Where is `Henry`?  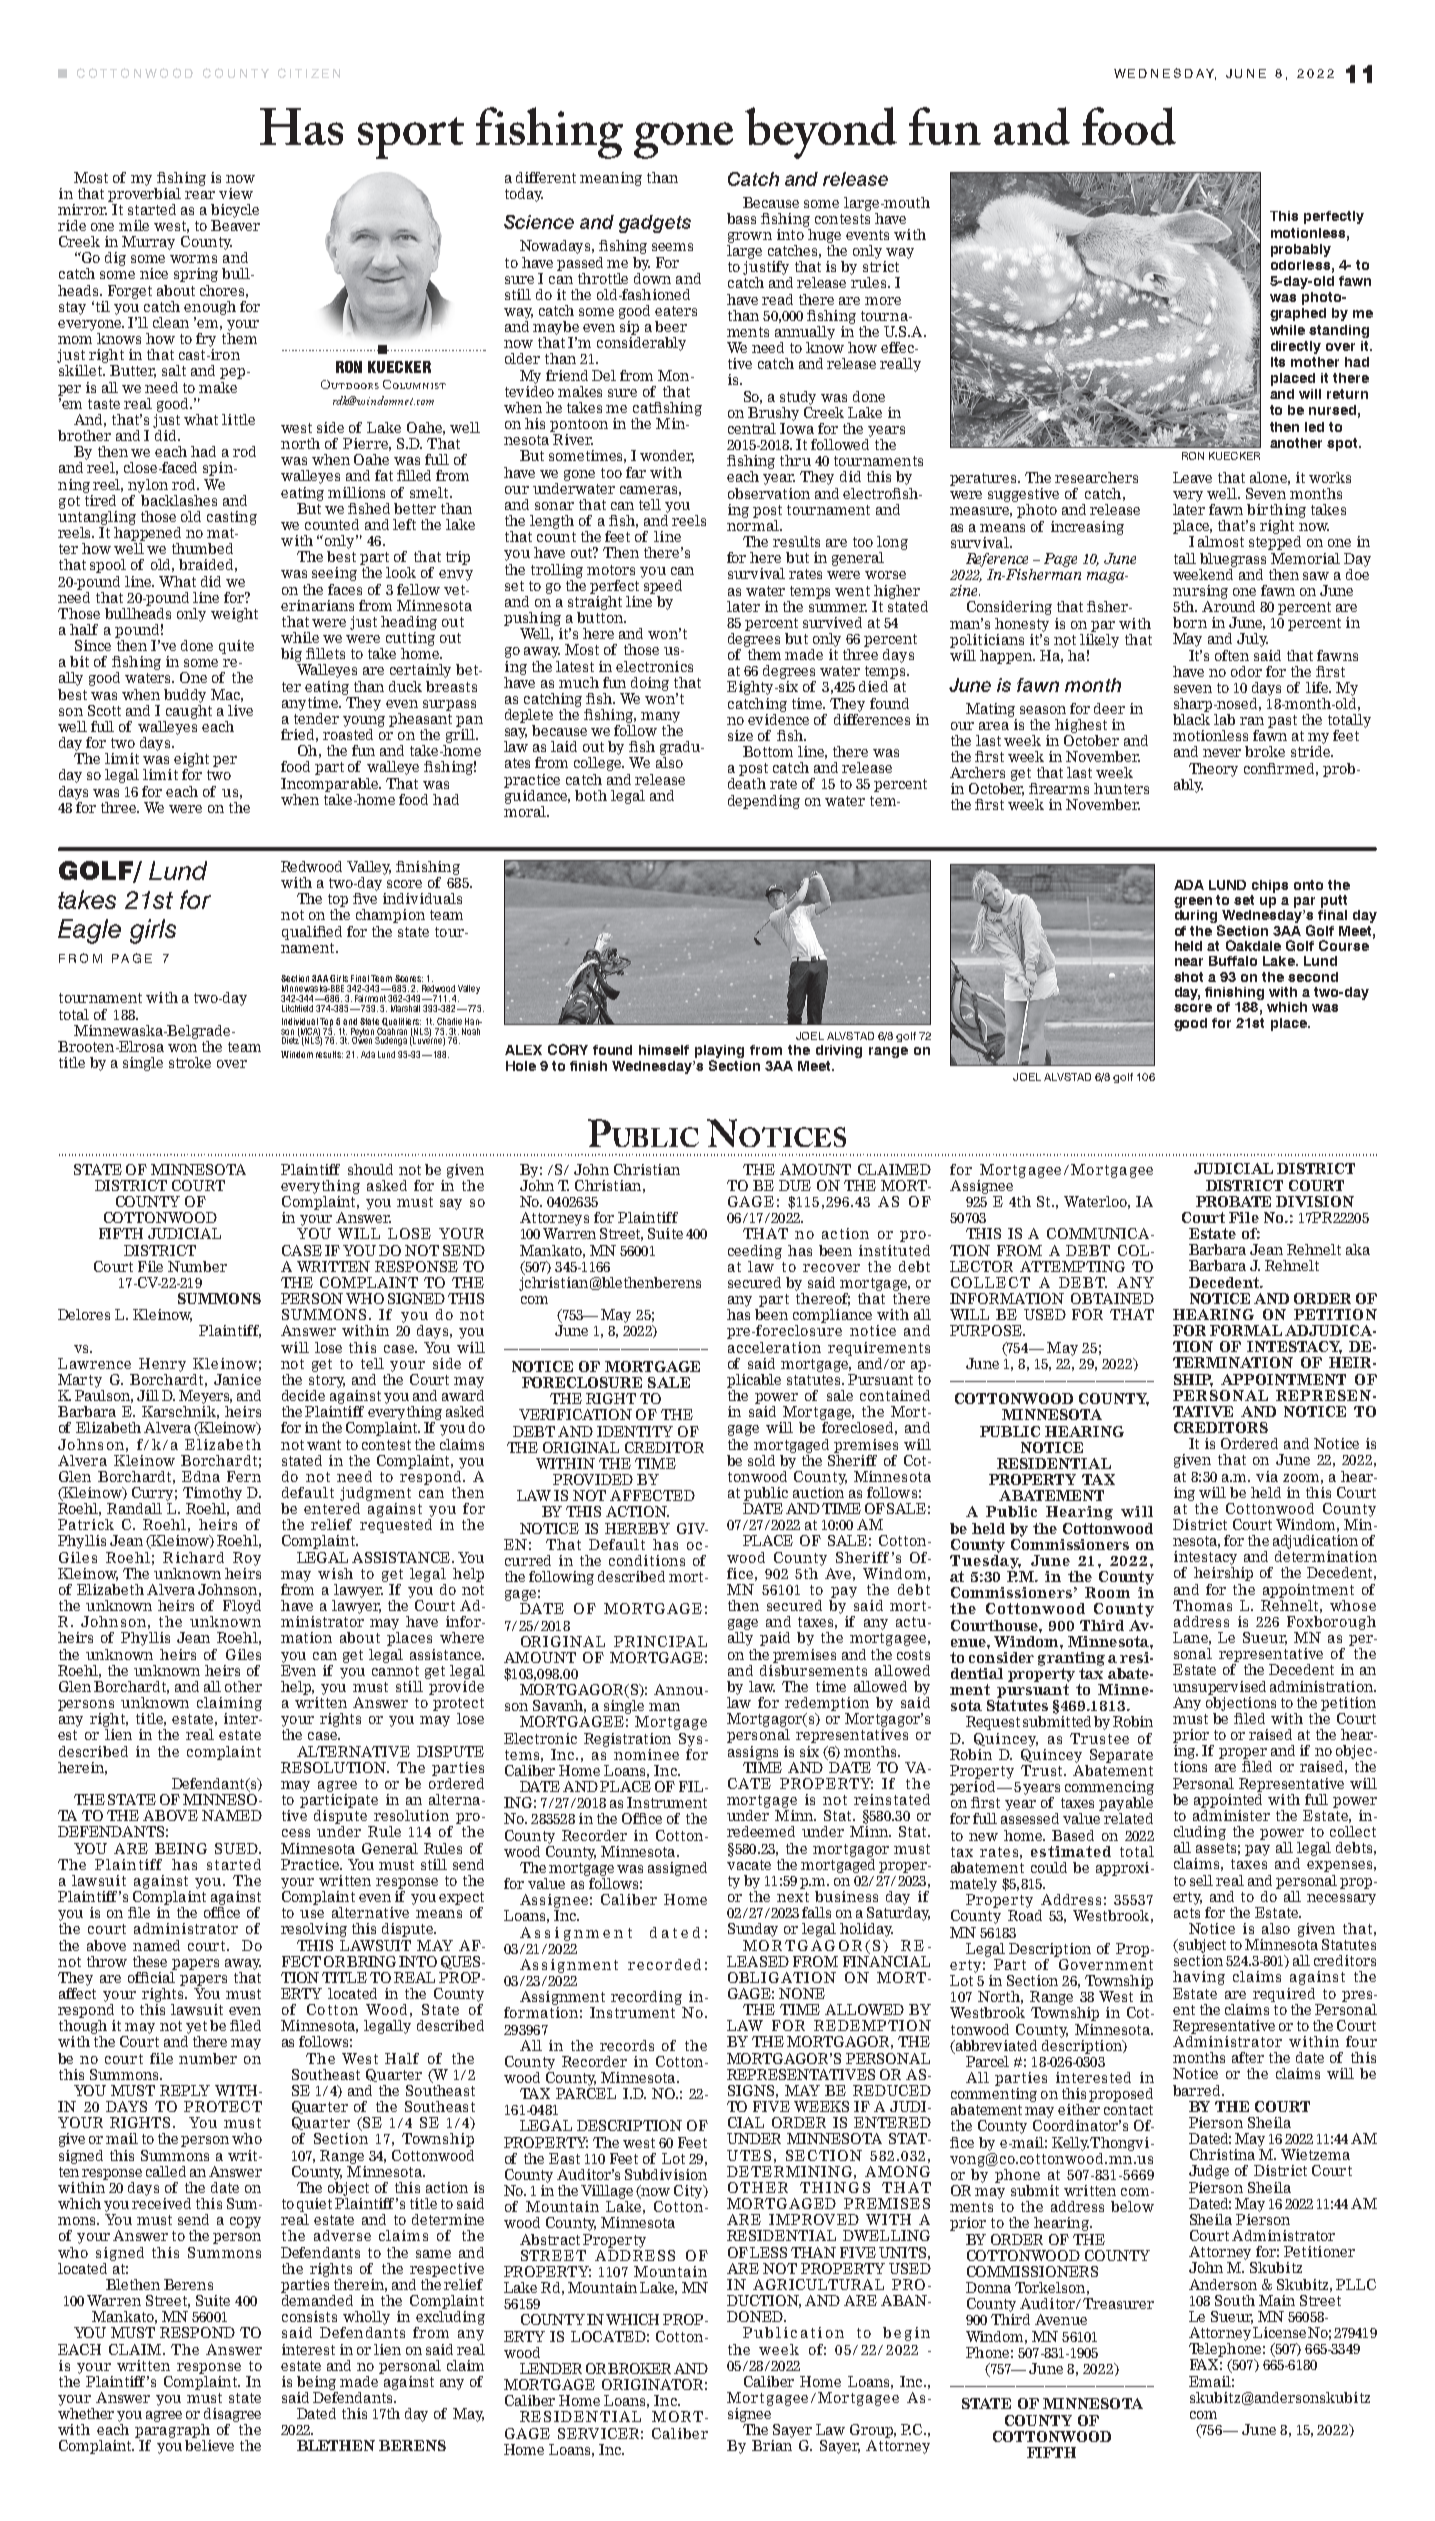
Henry is located at coordinates (162, 1365).
